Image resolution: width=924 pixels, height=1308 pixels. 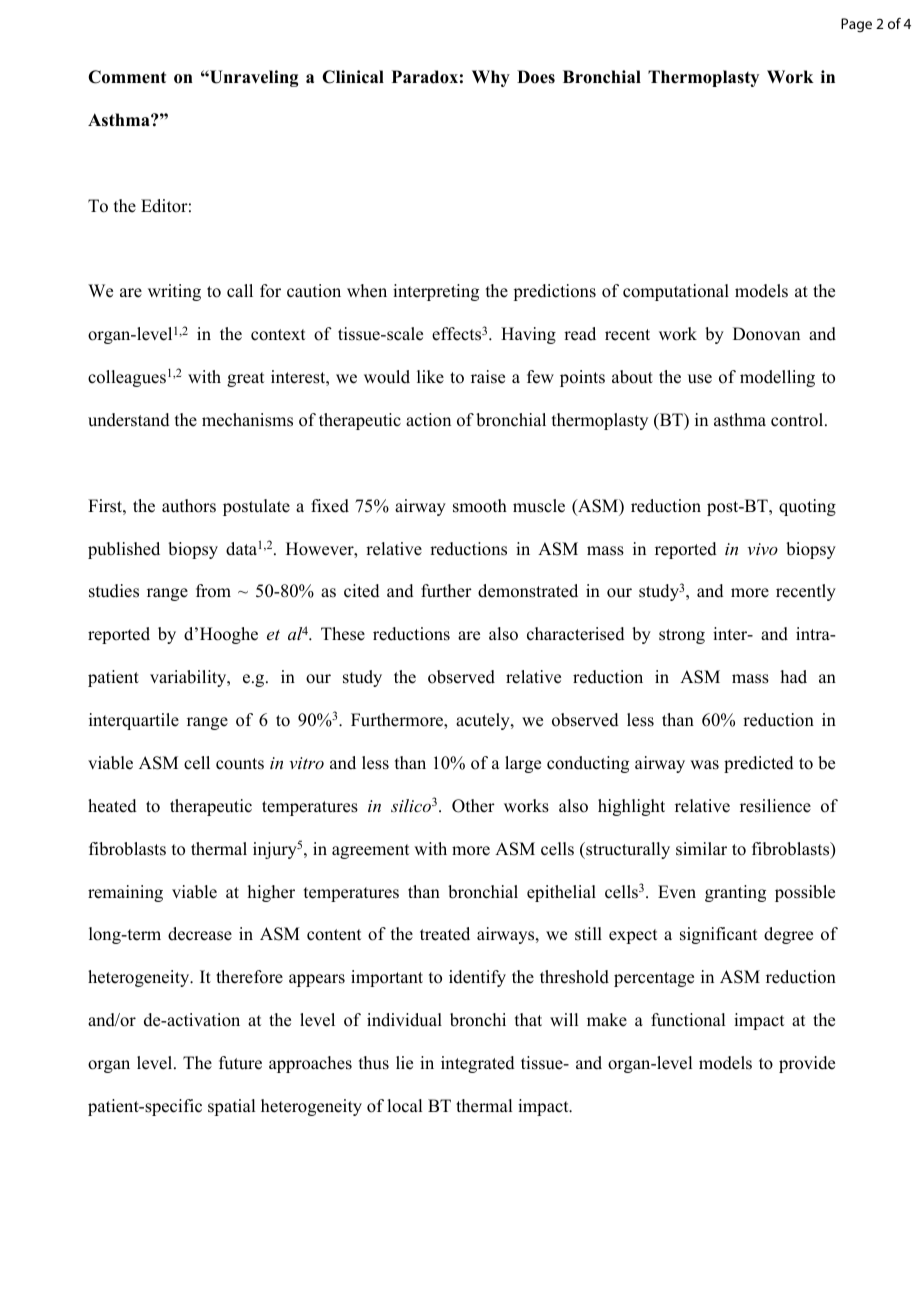 What do you see at coordinates (762, 549) in the document?
I see `vivo` at bounding box center [762, 549].
